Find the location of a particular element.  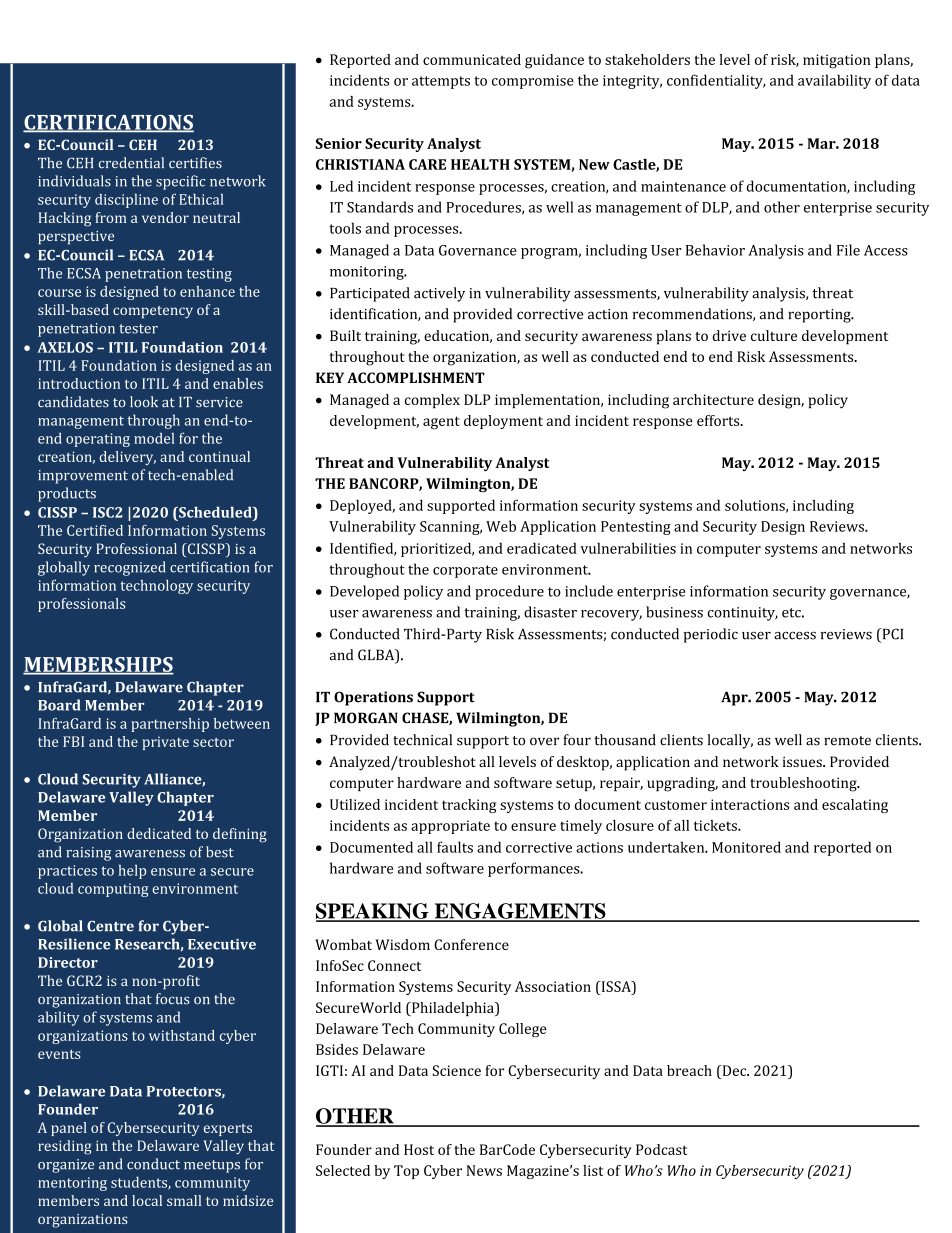

mitigation is located at coordinates (837, 61).
